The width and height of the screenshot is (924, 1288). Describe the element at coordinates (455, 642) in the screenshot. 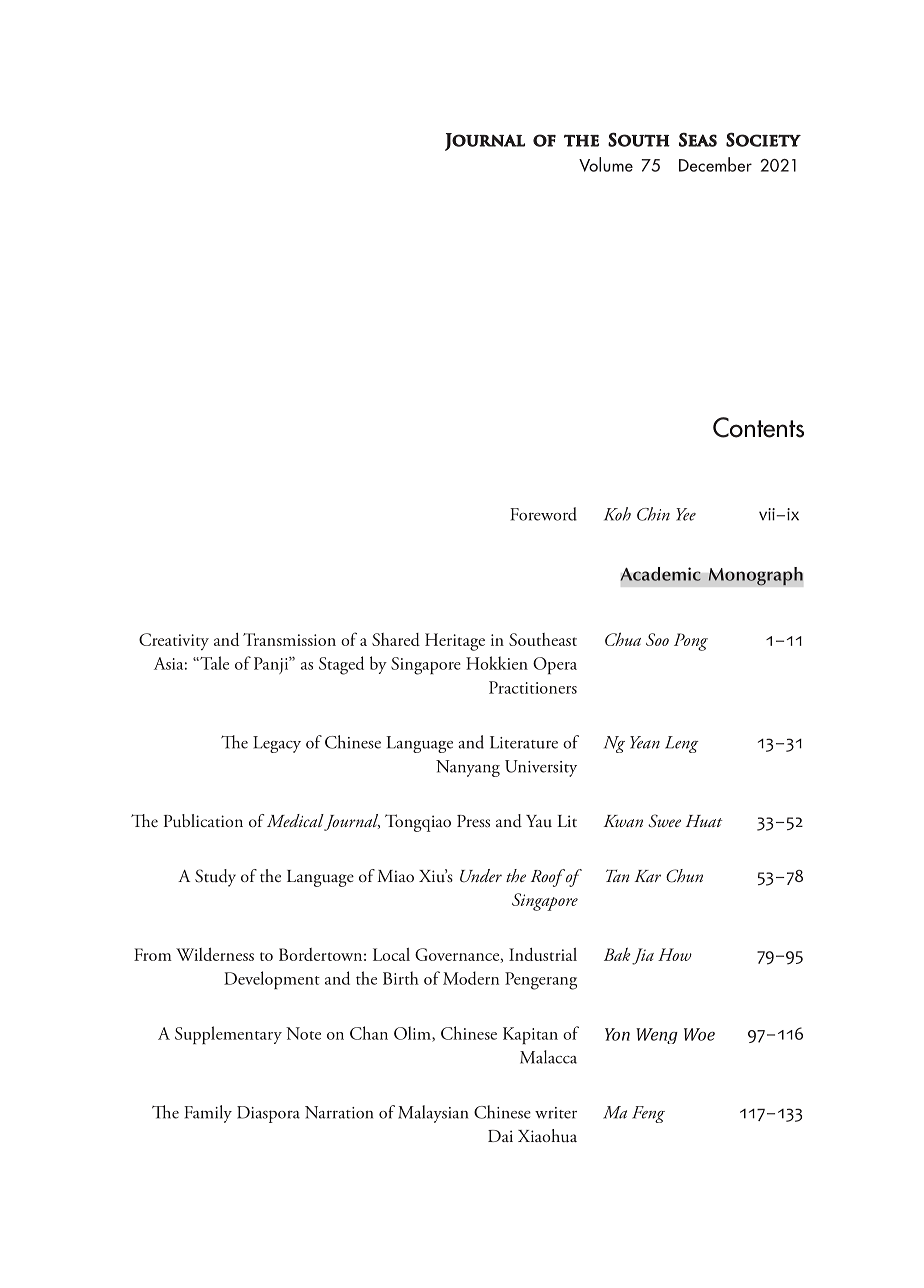

I see `Heritage` at that location.
